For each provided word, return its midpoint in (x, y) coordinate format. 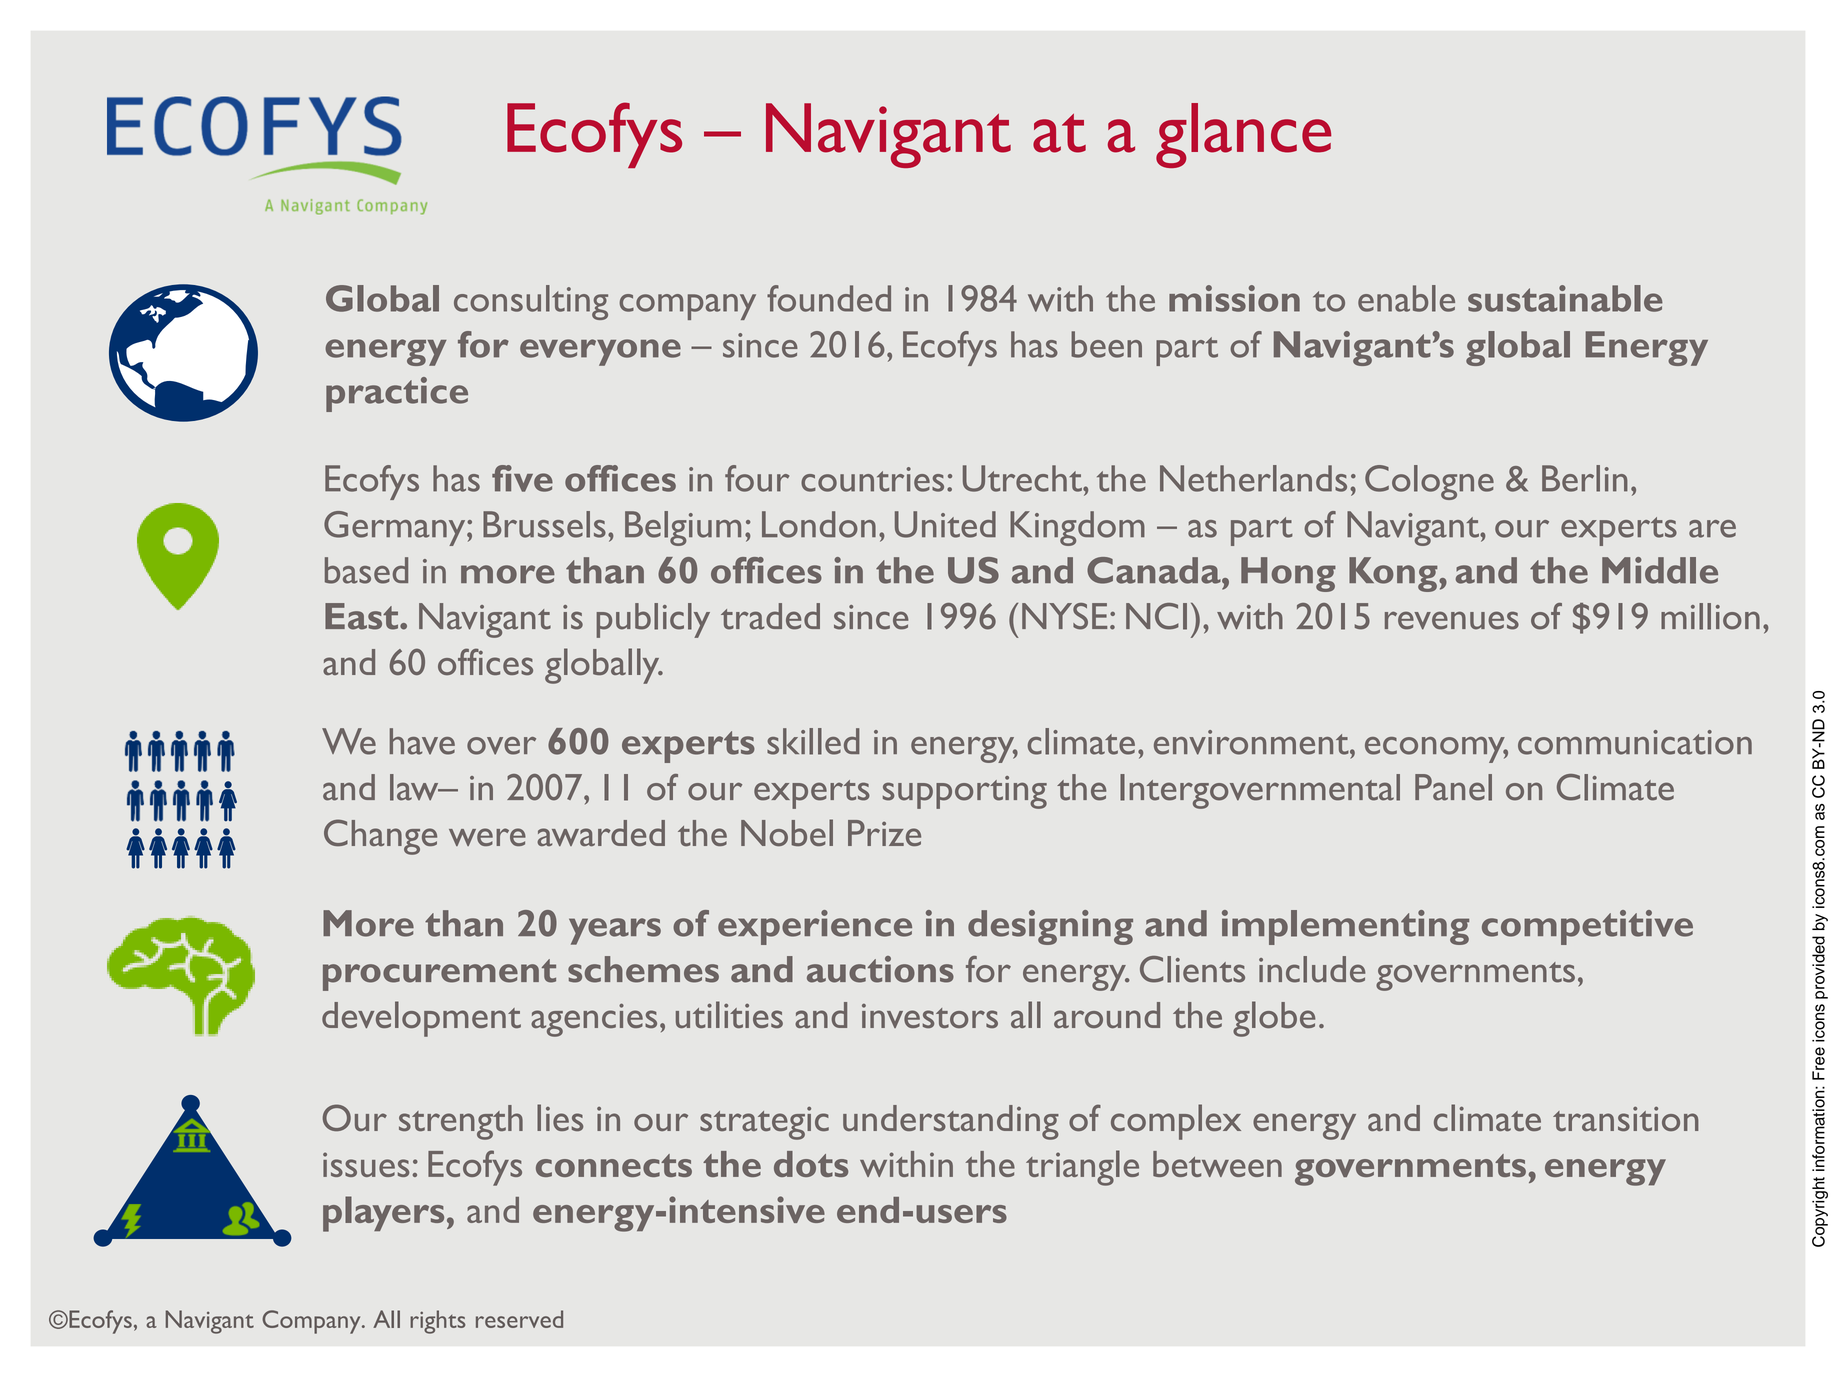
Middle (1660, 570)
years (615, 931)
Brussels (544, 524)
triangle (1082, 1168)
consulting (531, 302)
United (945, 524)
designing (1050, 927)
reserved (519, 1319)
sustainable (1565, 298)
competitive (1587, 927)
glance (1243, 135)
